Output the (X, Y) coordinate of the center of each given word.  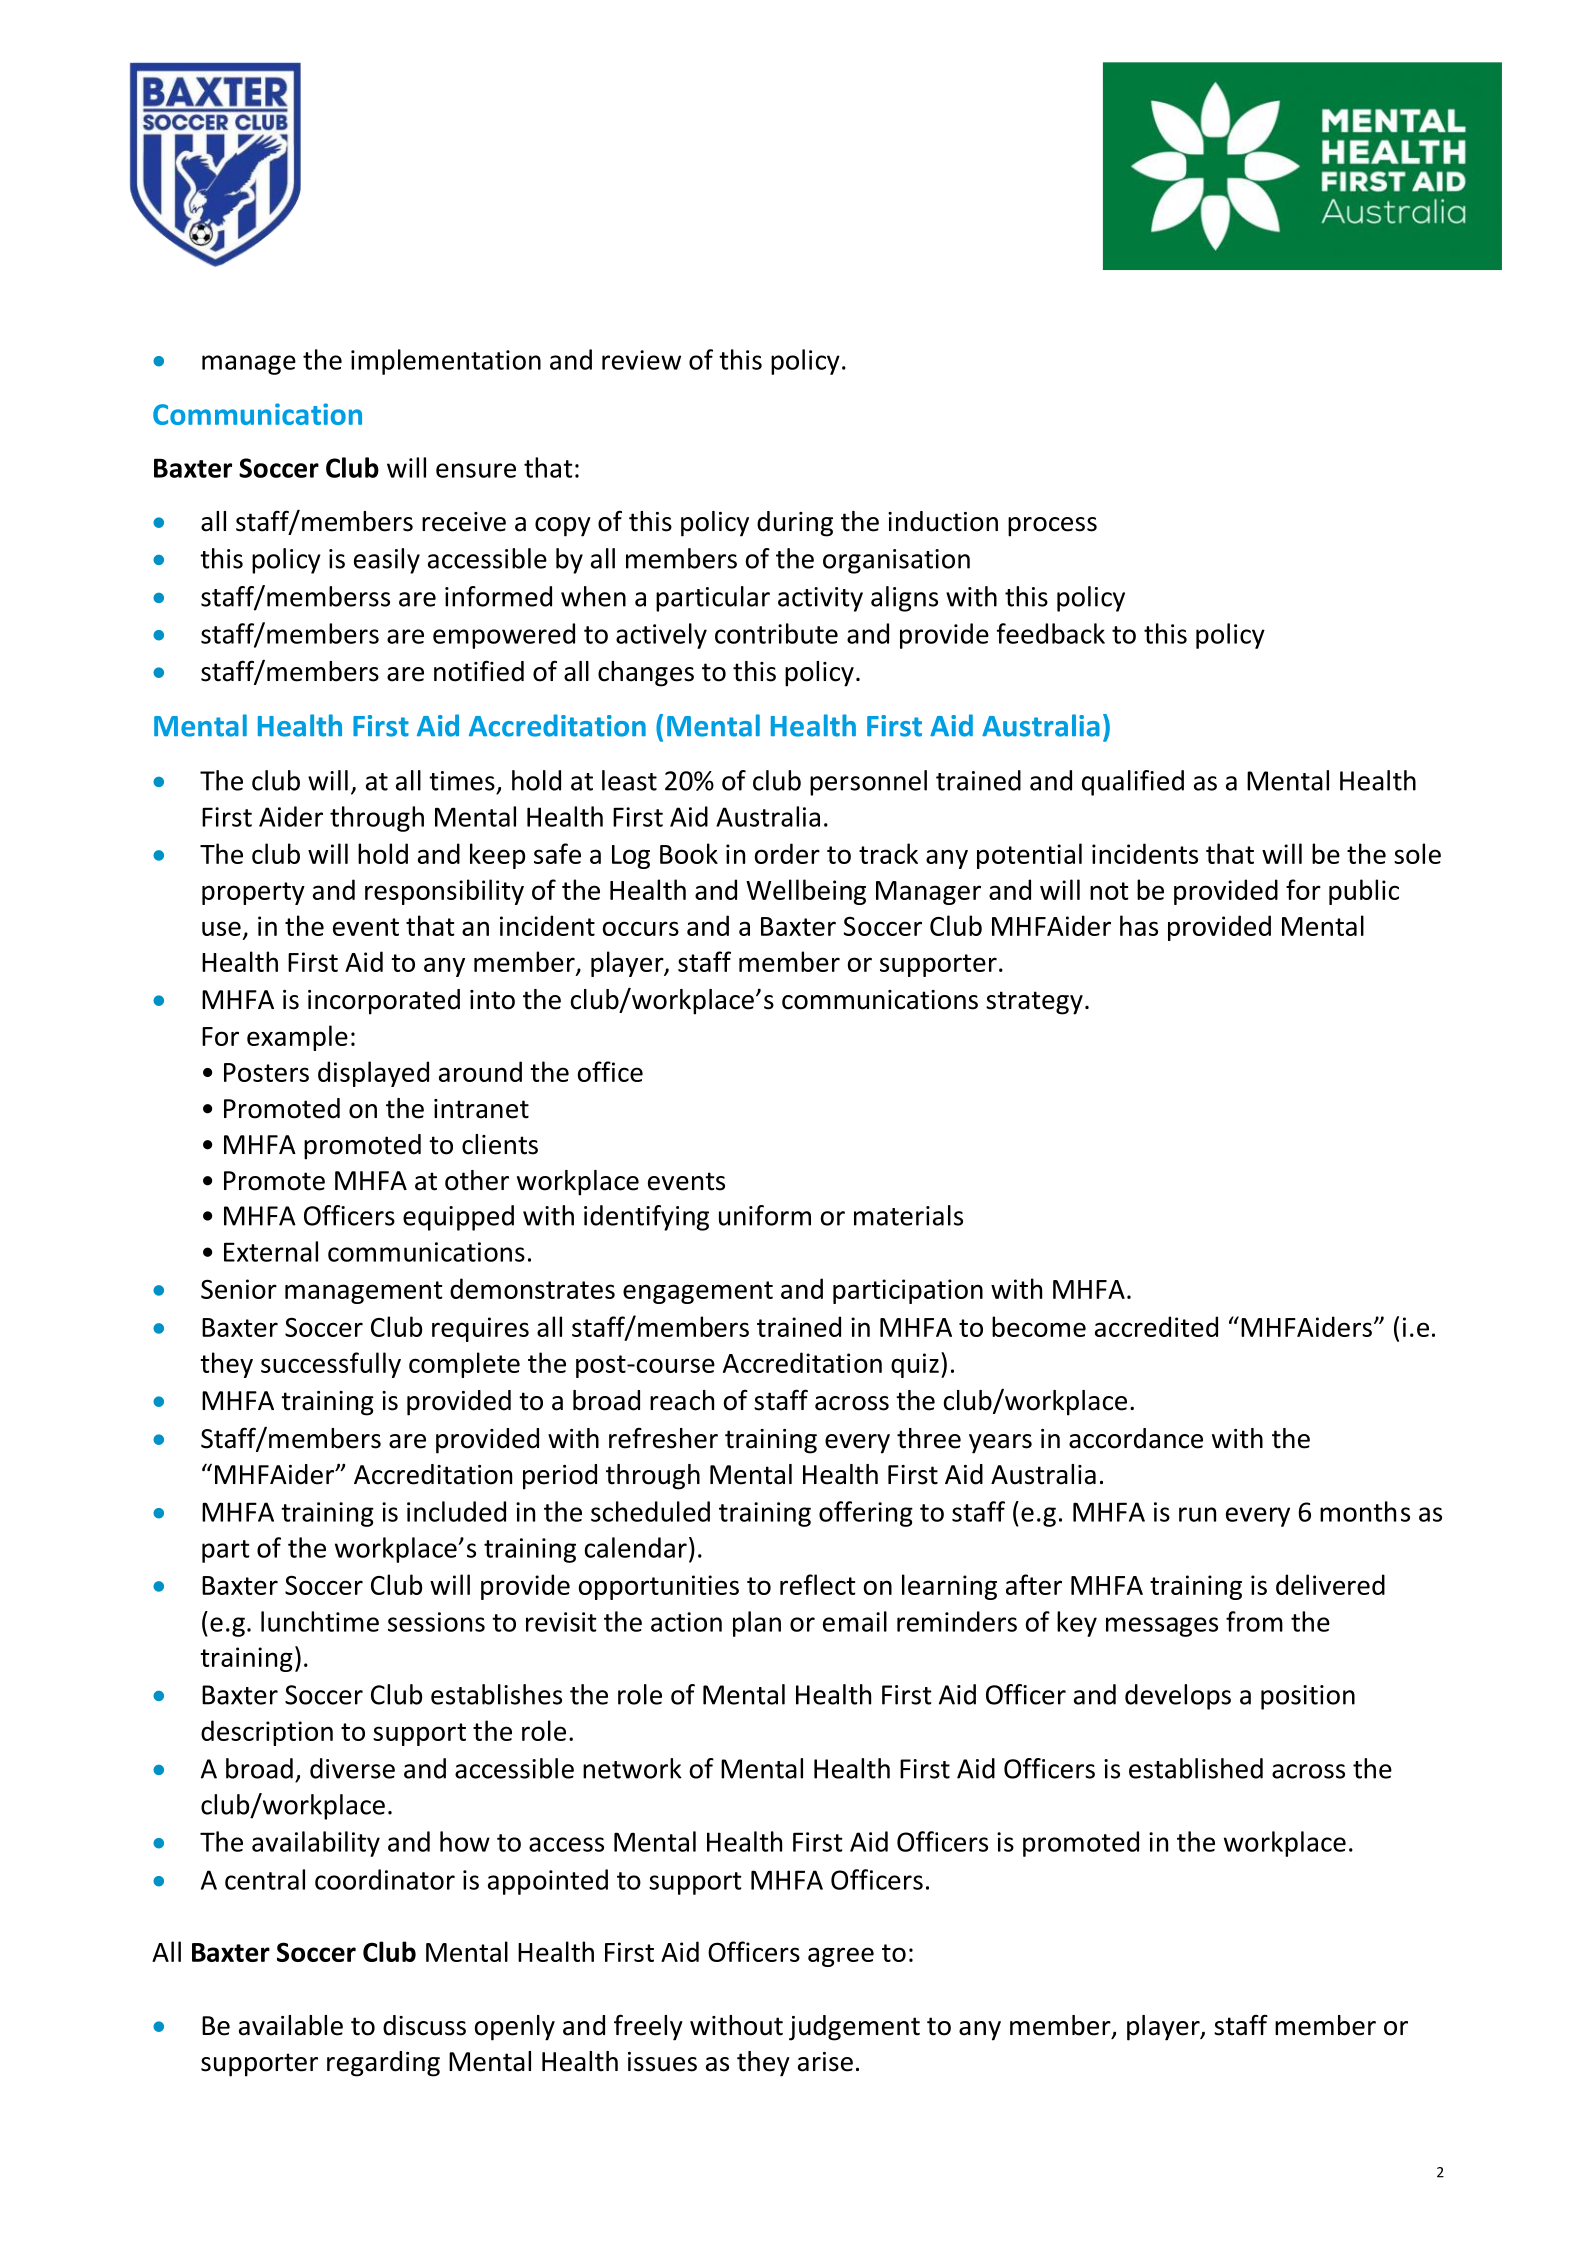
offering (866, 1514)
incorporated (384, 1002)
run (1197, 1514)
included (456, 1511)
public (1364, 892)
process (1052, 527)
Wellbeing (806, 892)
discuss (424, 2025)
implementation (446, 362)
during (795, 524)
